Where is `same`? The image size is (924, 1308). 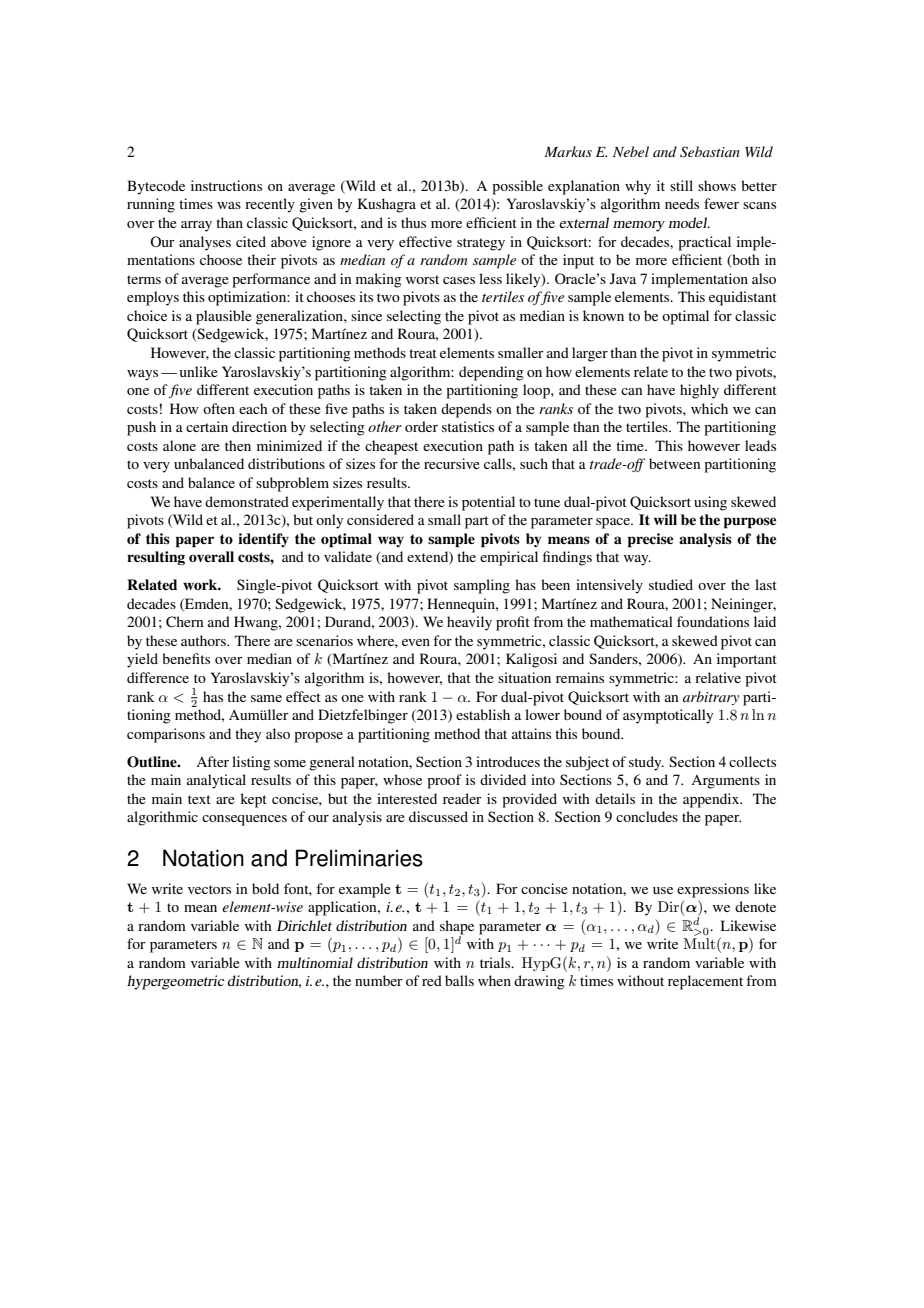
same is located at coordinates (266, 698).
